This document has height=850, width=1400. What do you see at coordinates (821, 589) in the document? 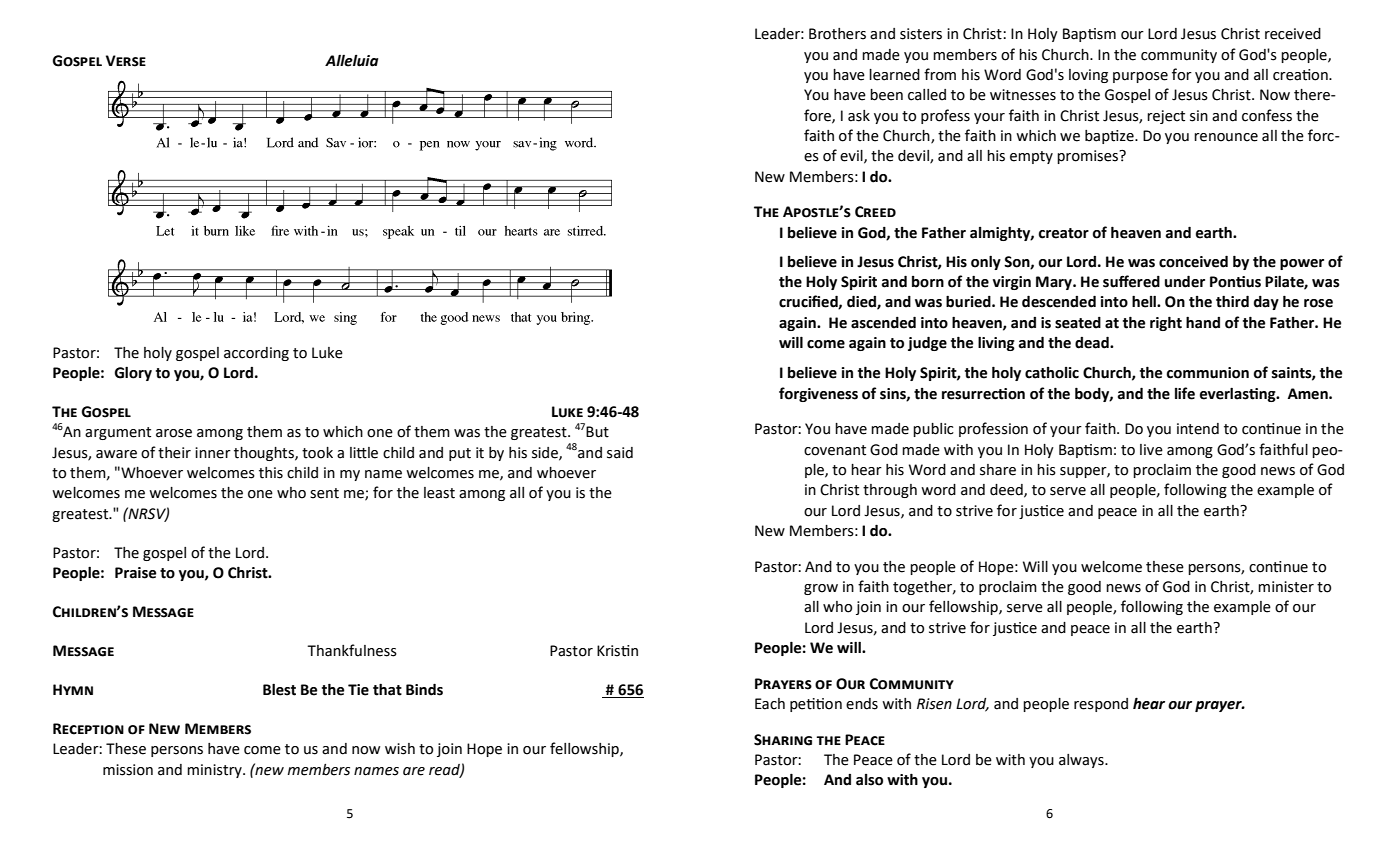
I see `grow` at bounding box center [821, 589].
